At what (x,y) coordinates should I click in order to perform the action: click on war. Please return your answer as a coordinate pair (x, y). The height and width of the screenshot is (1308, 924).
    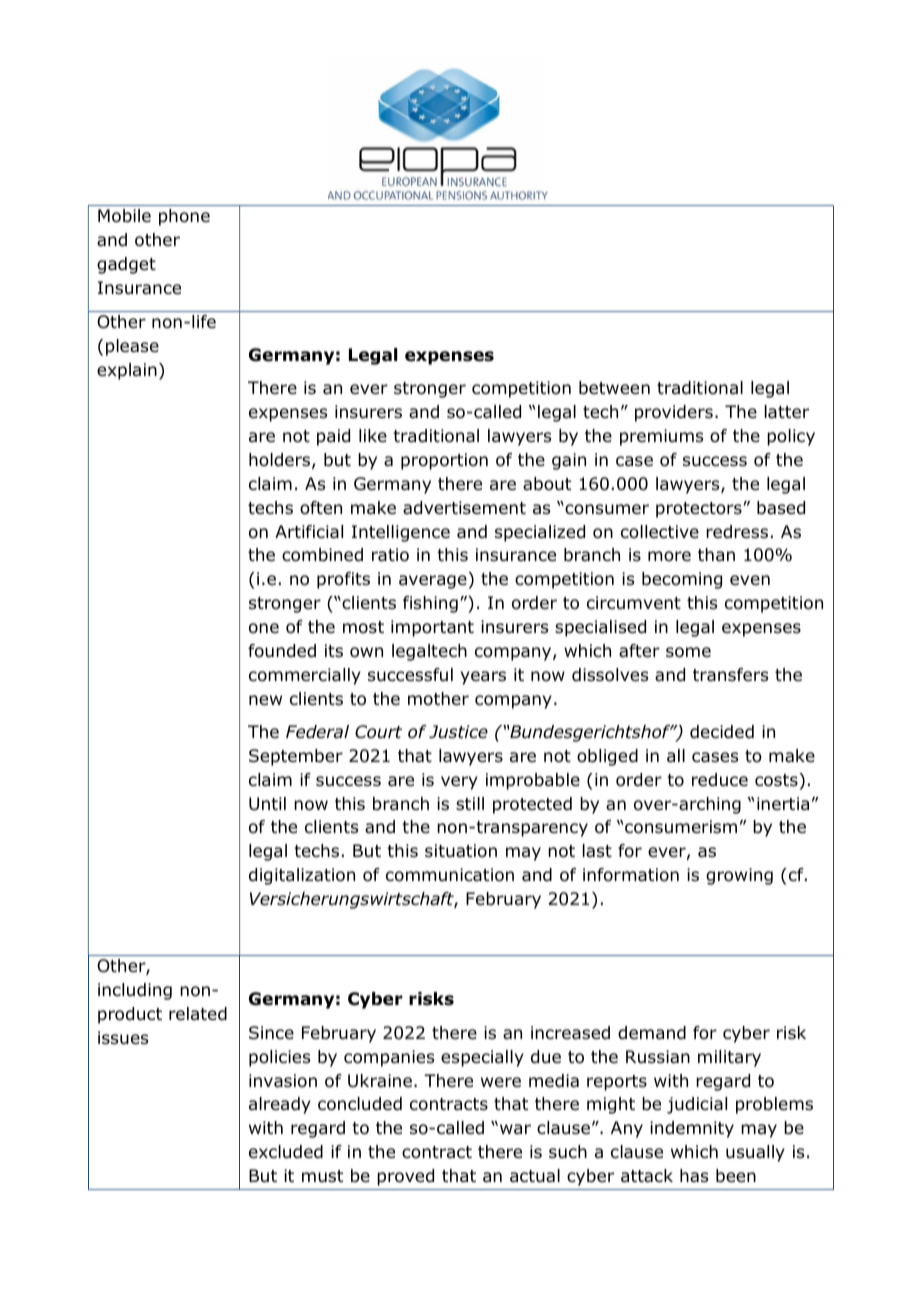
    Looking at the image, I should click on (515, 1129).
